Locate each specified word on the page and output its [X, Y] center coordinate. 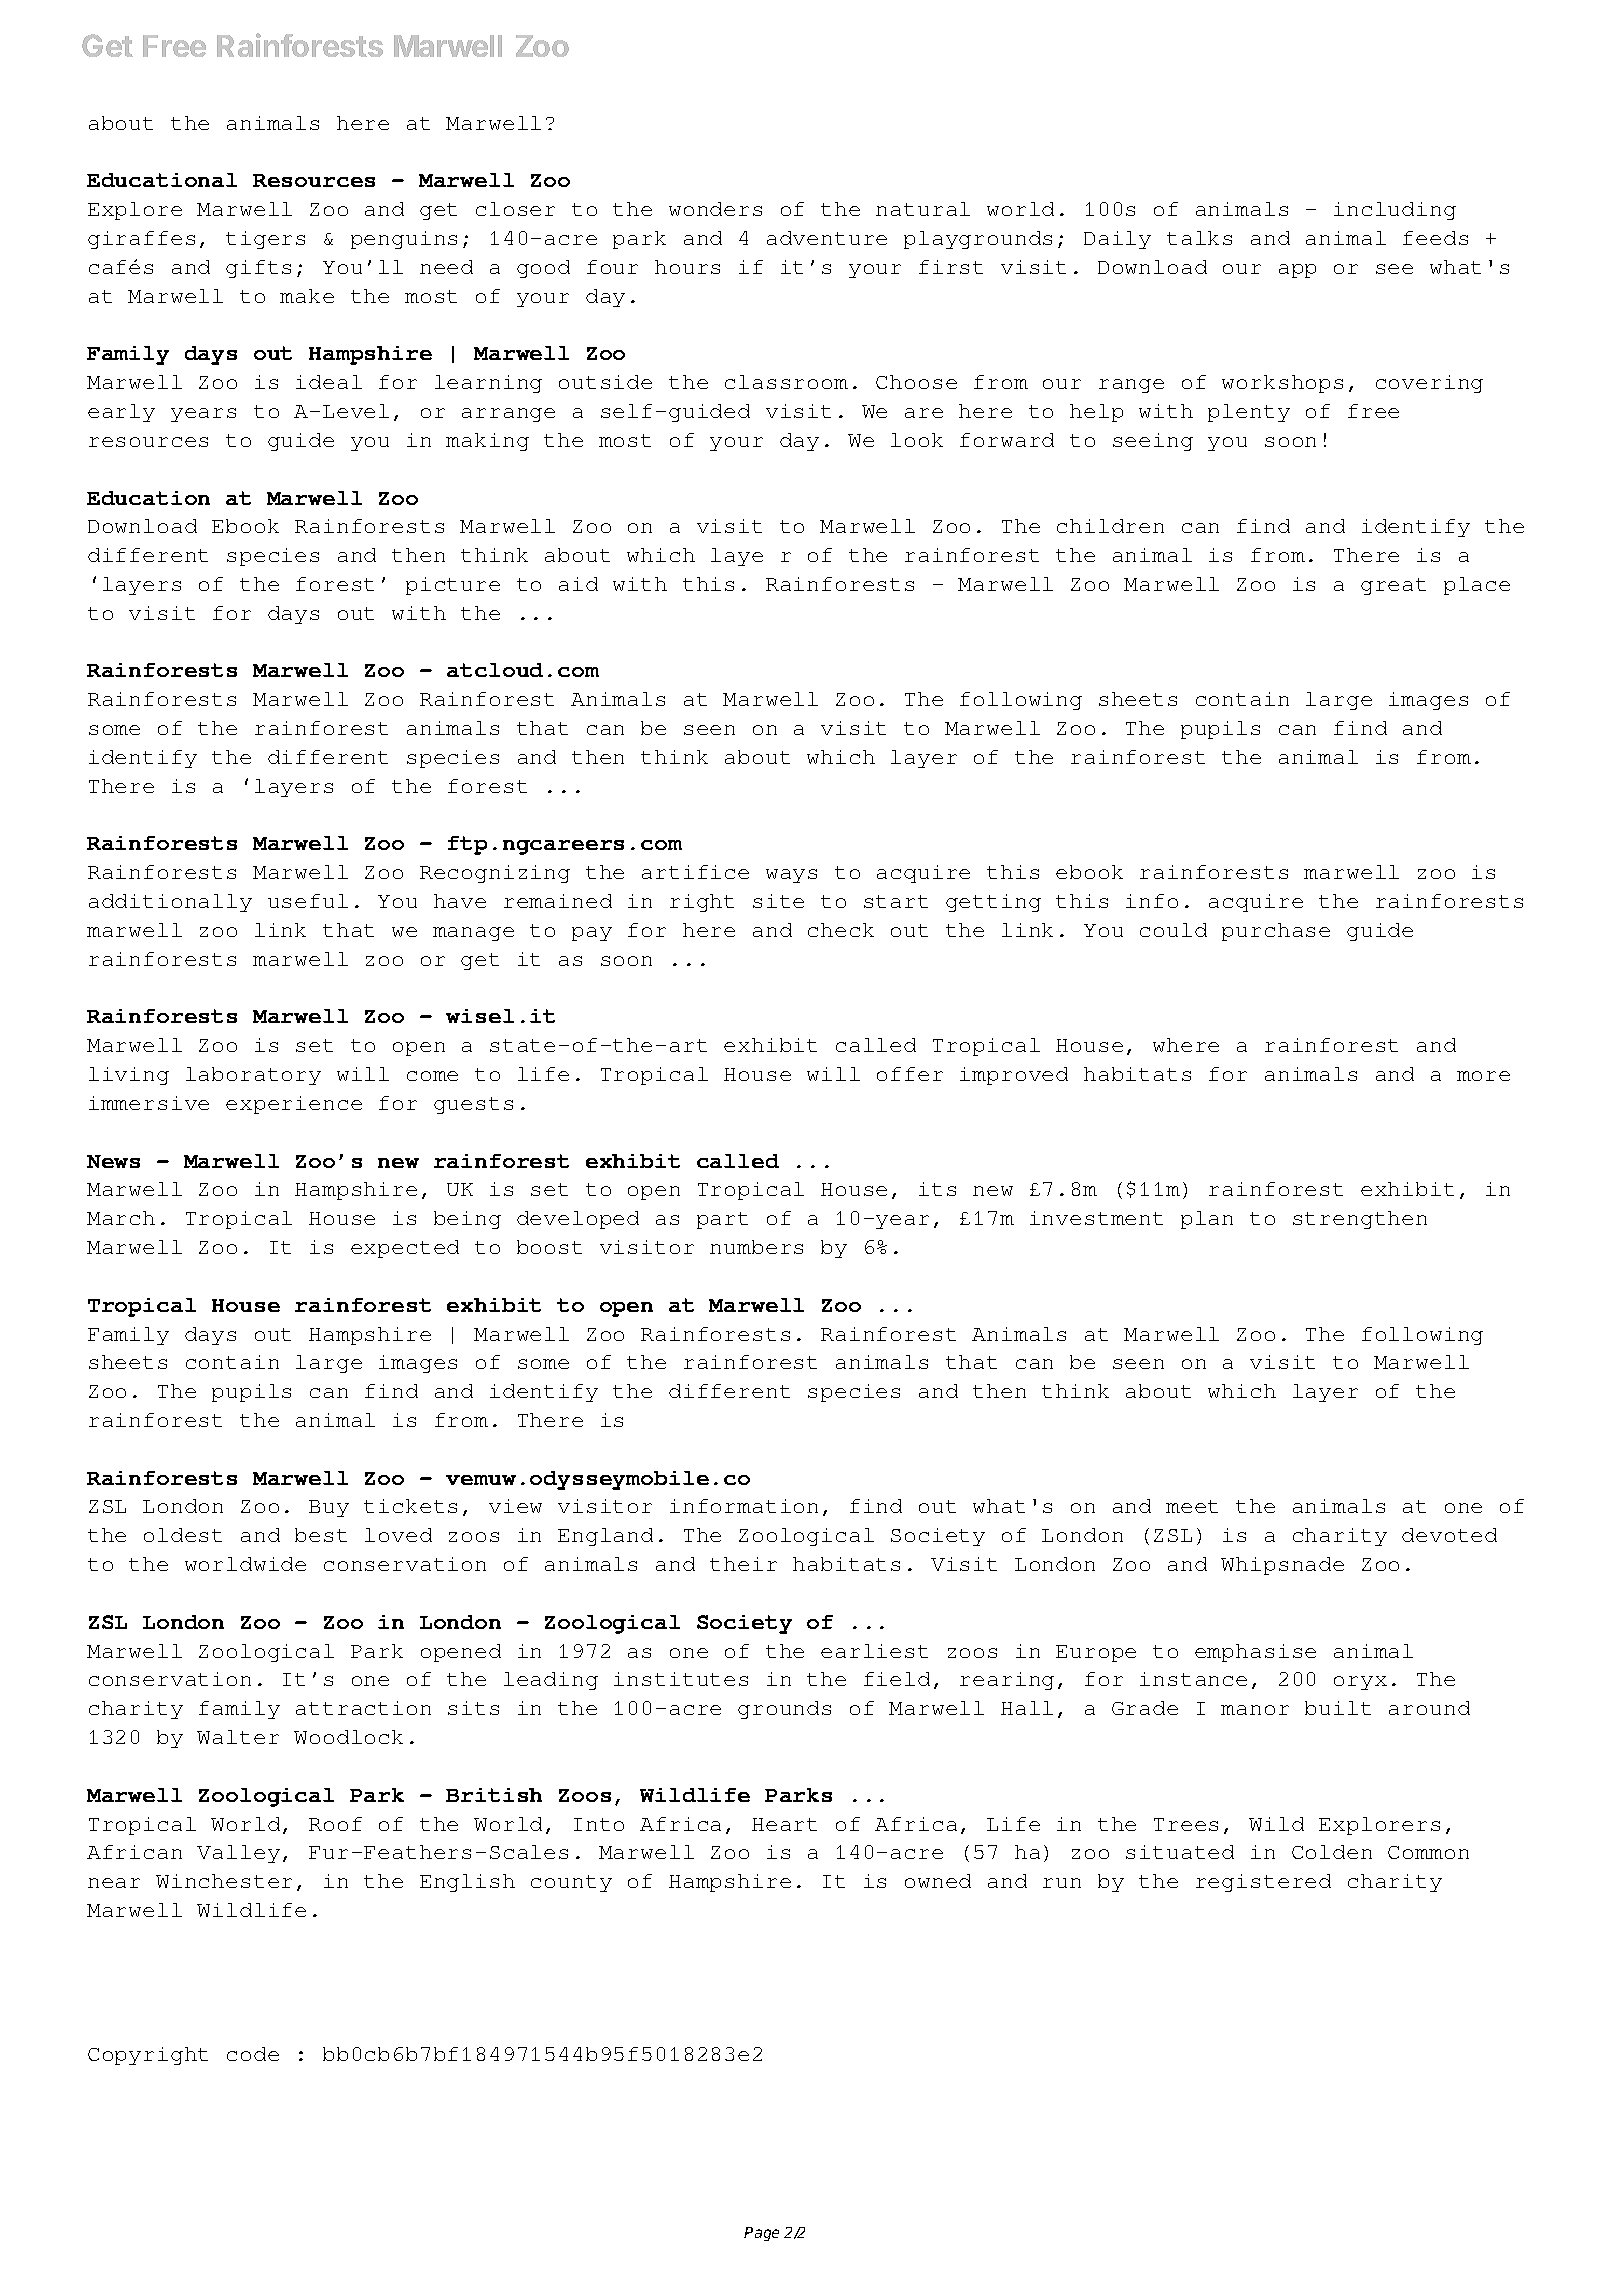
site [778, 901]
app [1297, 271]
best [321, 1535]
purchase [1276, 932]
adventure [827, 238]
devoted [1449, 1535]
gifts [258, 269]
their [743, 1564]
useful [308, 901]
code [253, 2054]
